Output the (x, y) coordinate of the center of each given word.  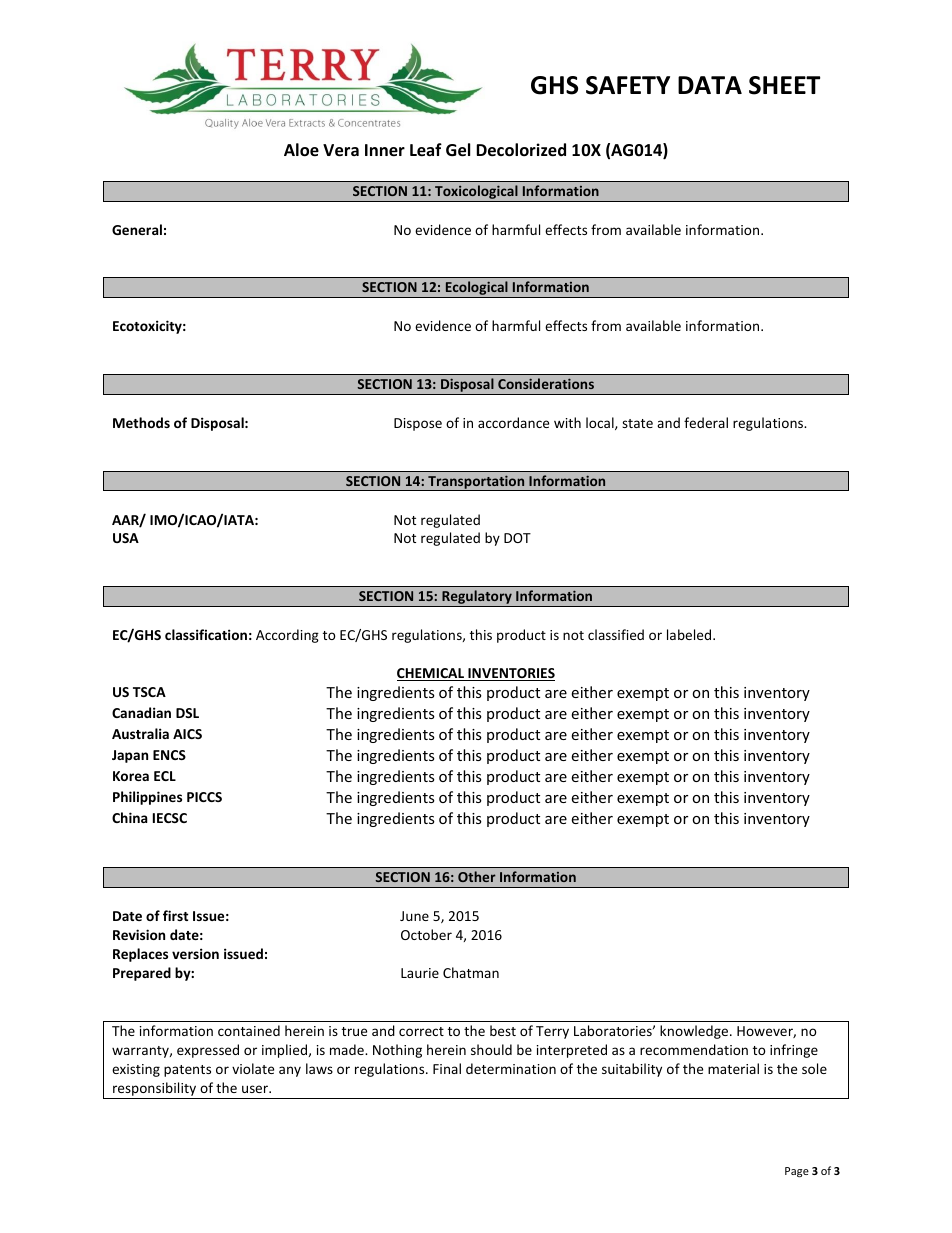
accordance (513, 422)
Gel (458, 150)
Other (477, 876)
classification (206, 634)
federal (706, 422)
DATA (710, 85)
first (175, 915)
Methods (141, 422)
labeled (690, 634)
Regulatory (477, 598)
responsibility (155, 1090)
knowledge (695, 1032)
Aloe (301, 150)
